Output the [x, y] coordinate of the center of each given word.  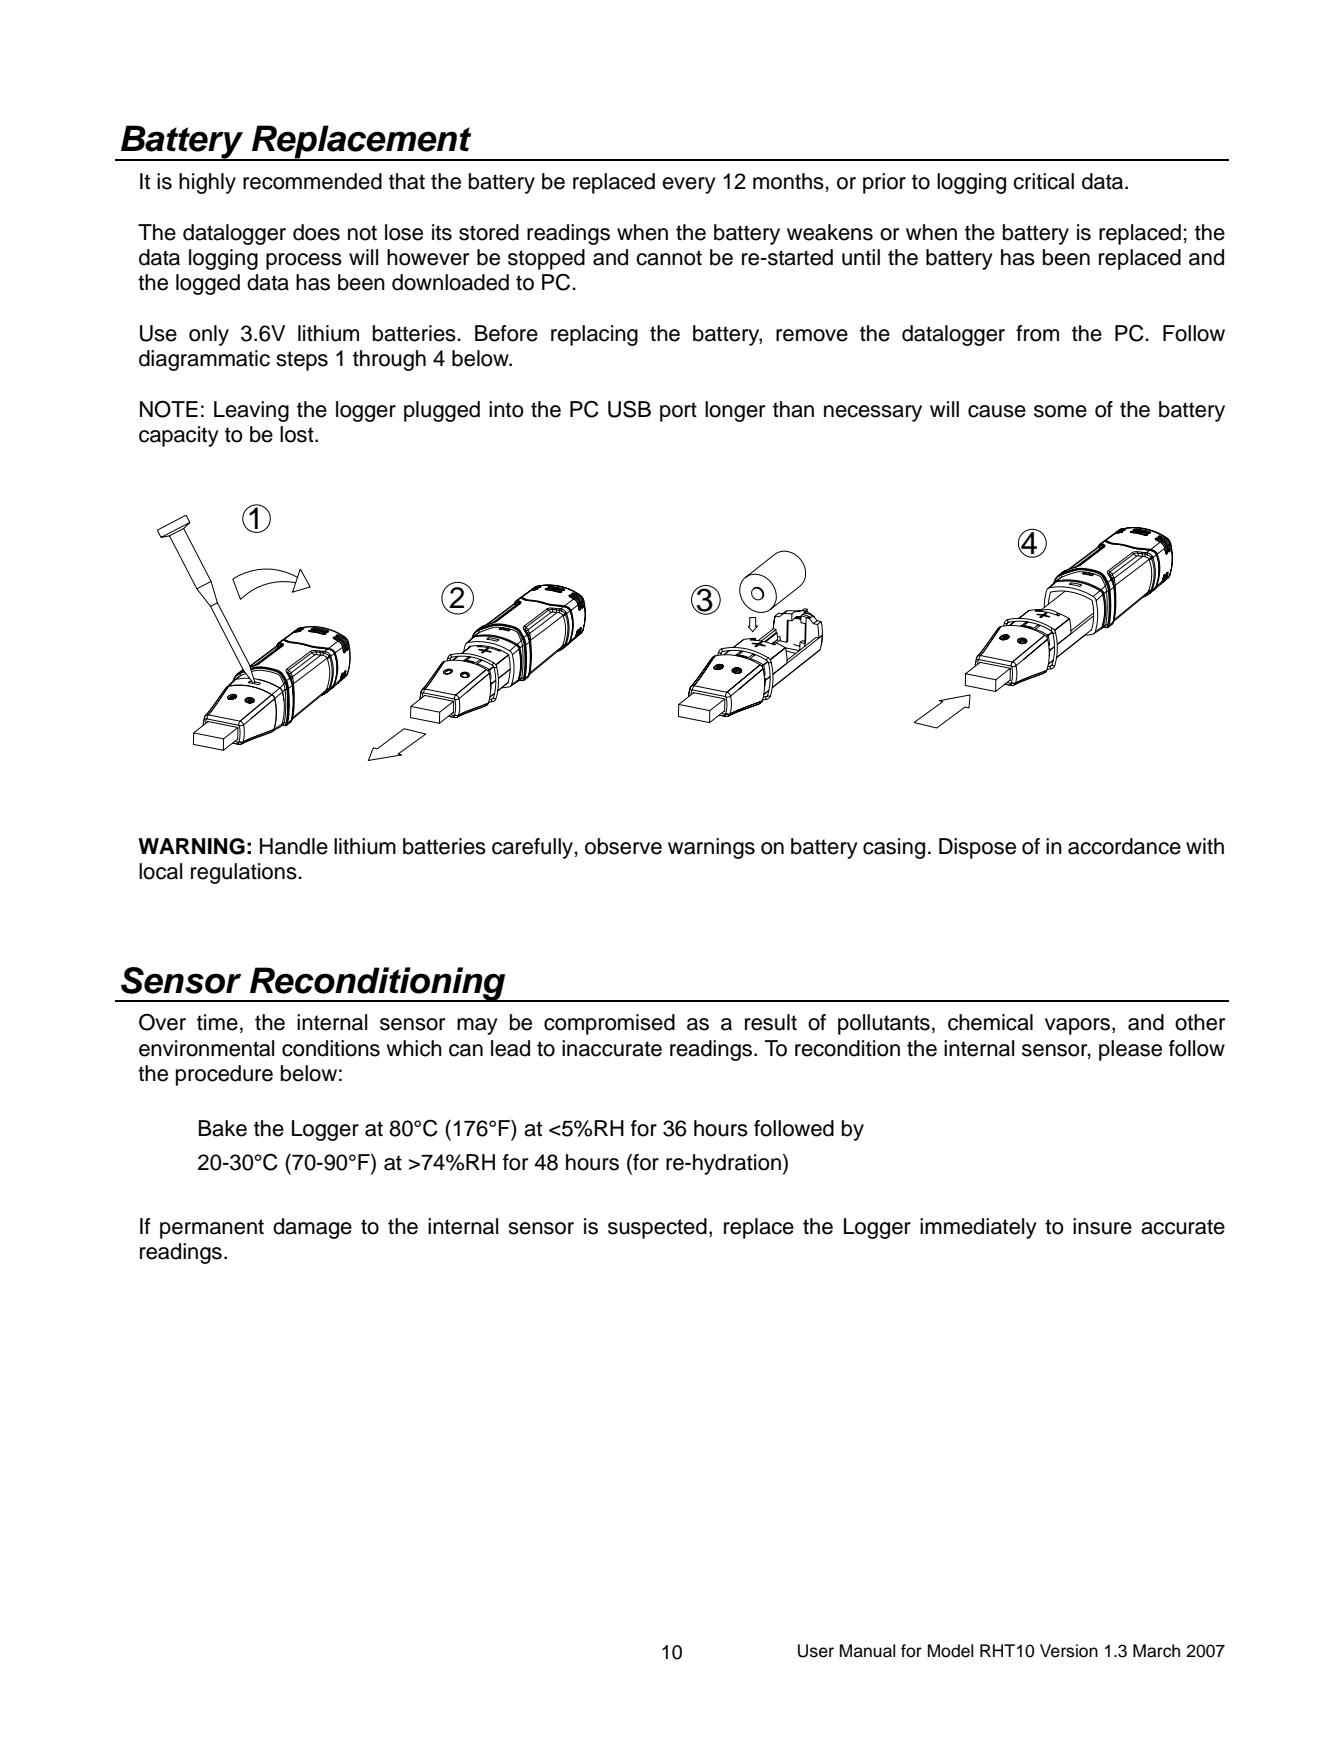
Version [1069, 1651]
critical [1043, 181]
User [816, 1651]
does [316, 232]
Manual [867, 1651]
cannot [669, 258]
